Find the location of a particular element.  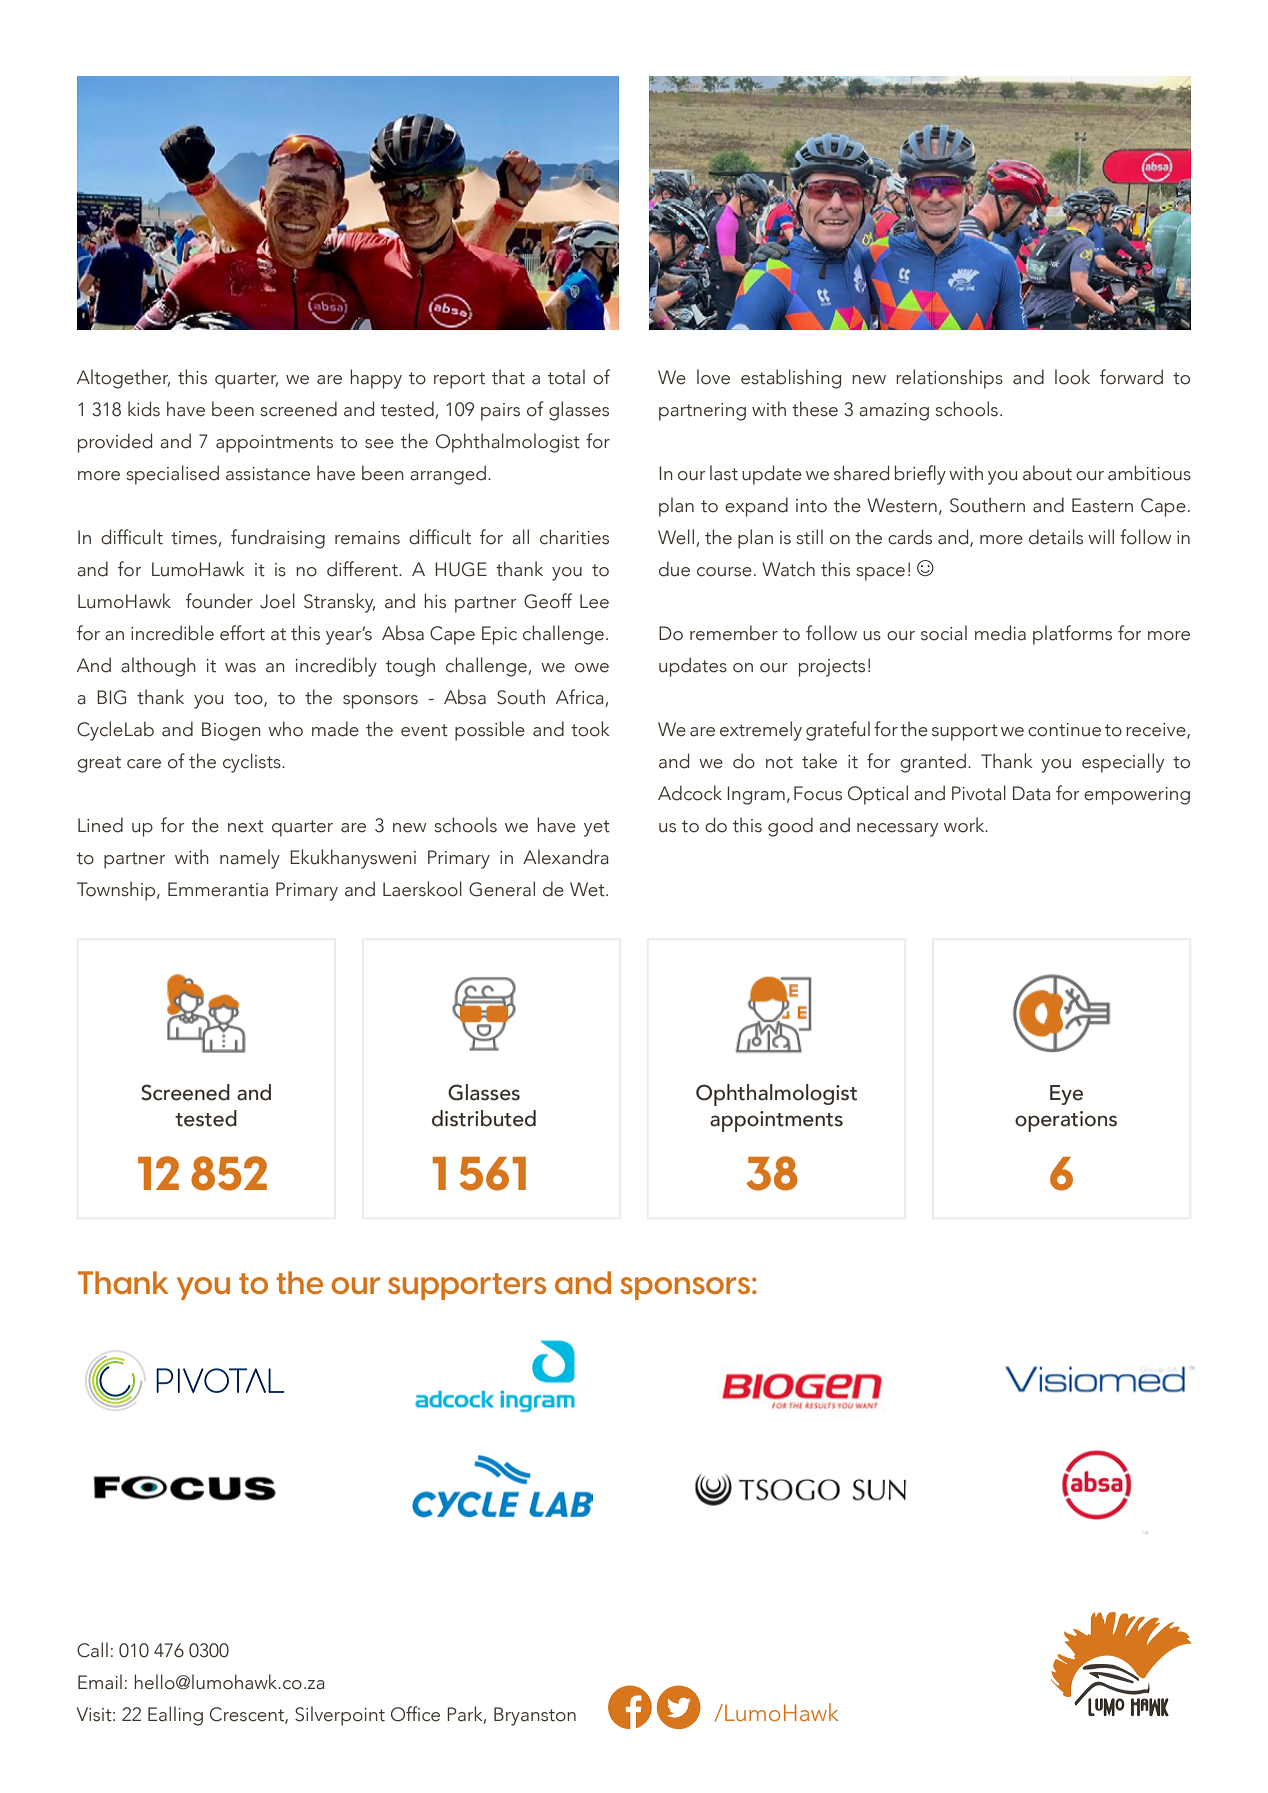

Eye is located at coordinates (1066, 1095).
